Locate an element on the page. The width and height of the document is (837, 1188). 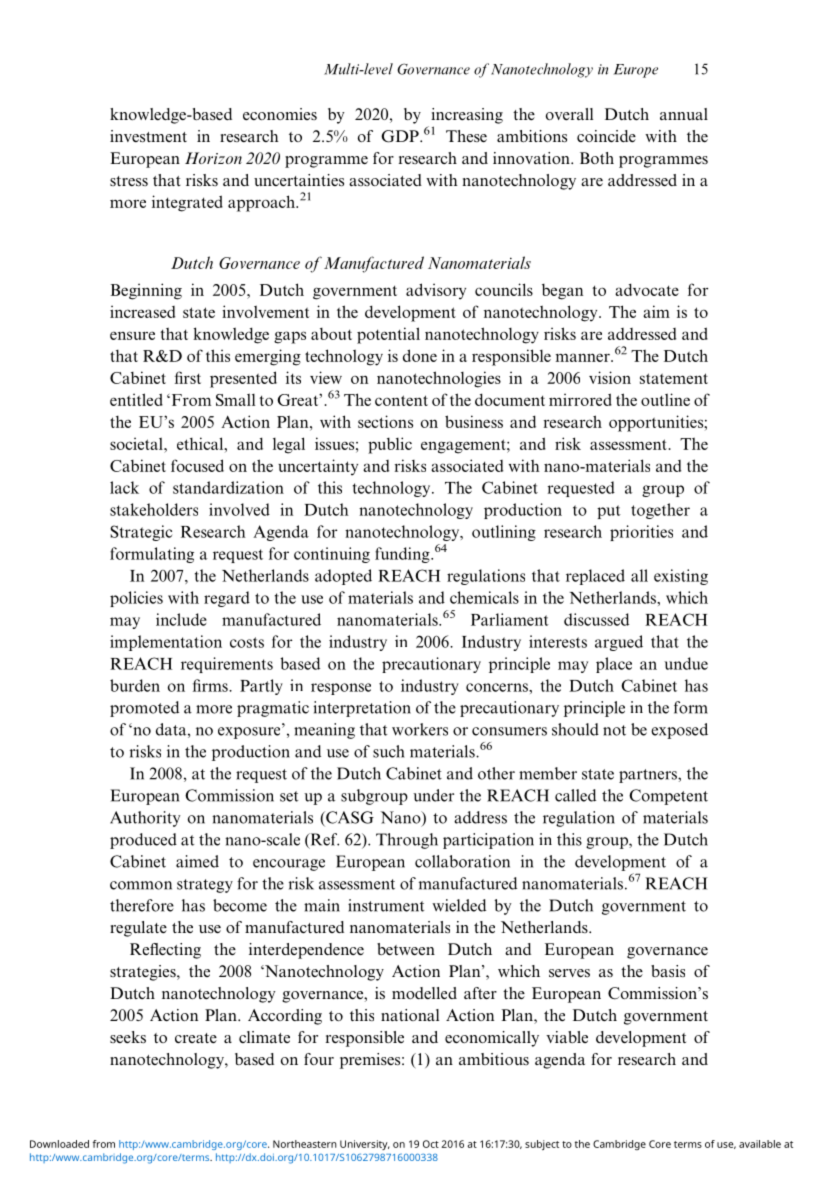
outline is located at coordinates (665, 399).
